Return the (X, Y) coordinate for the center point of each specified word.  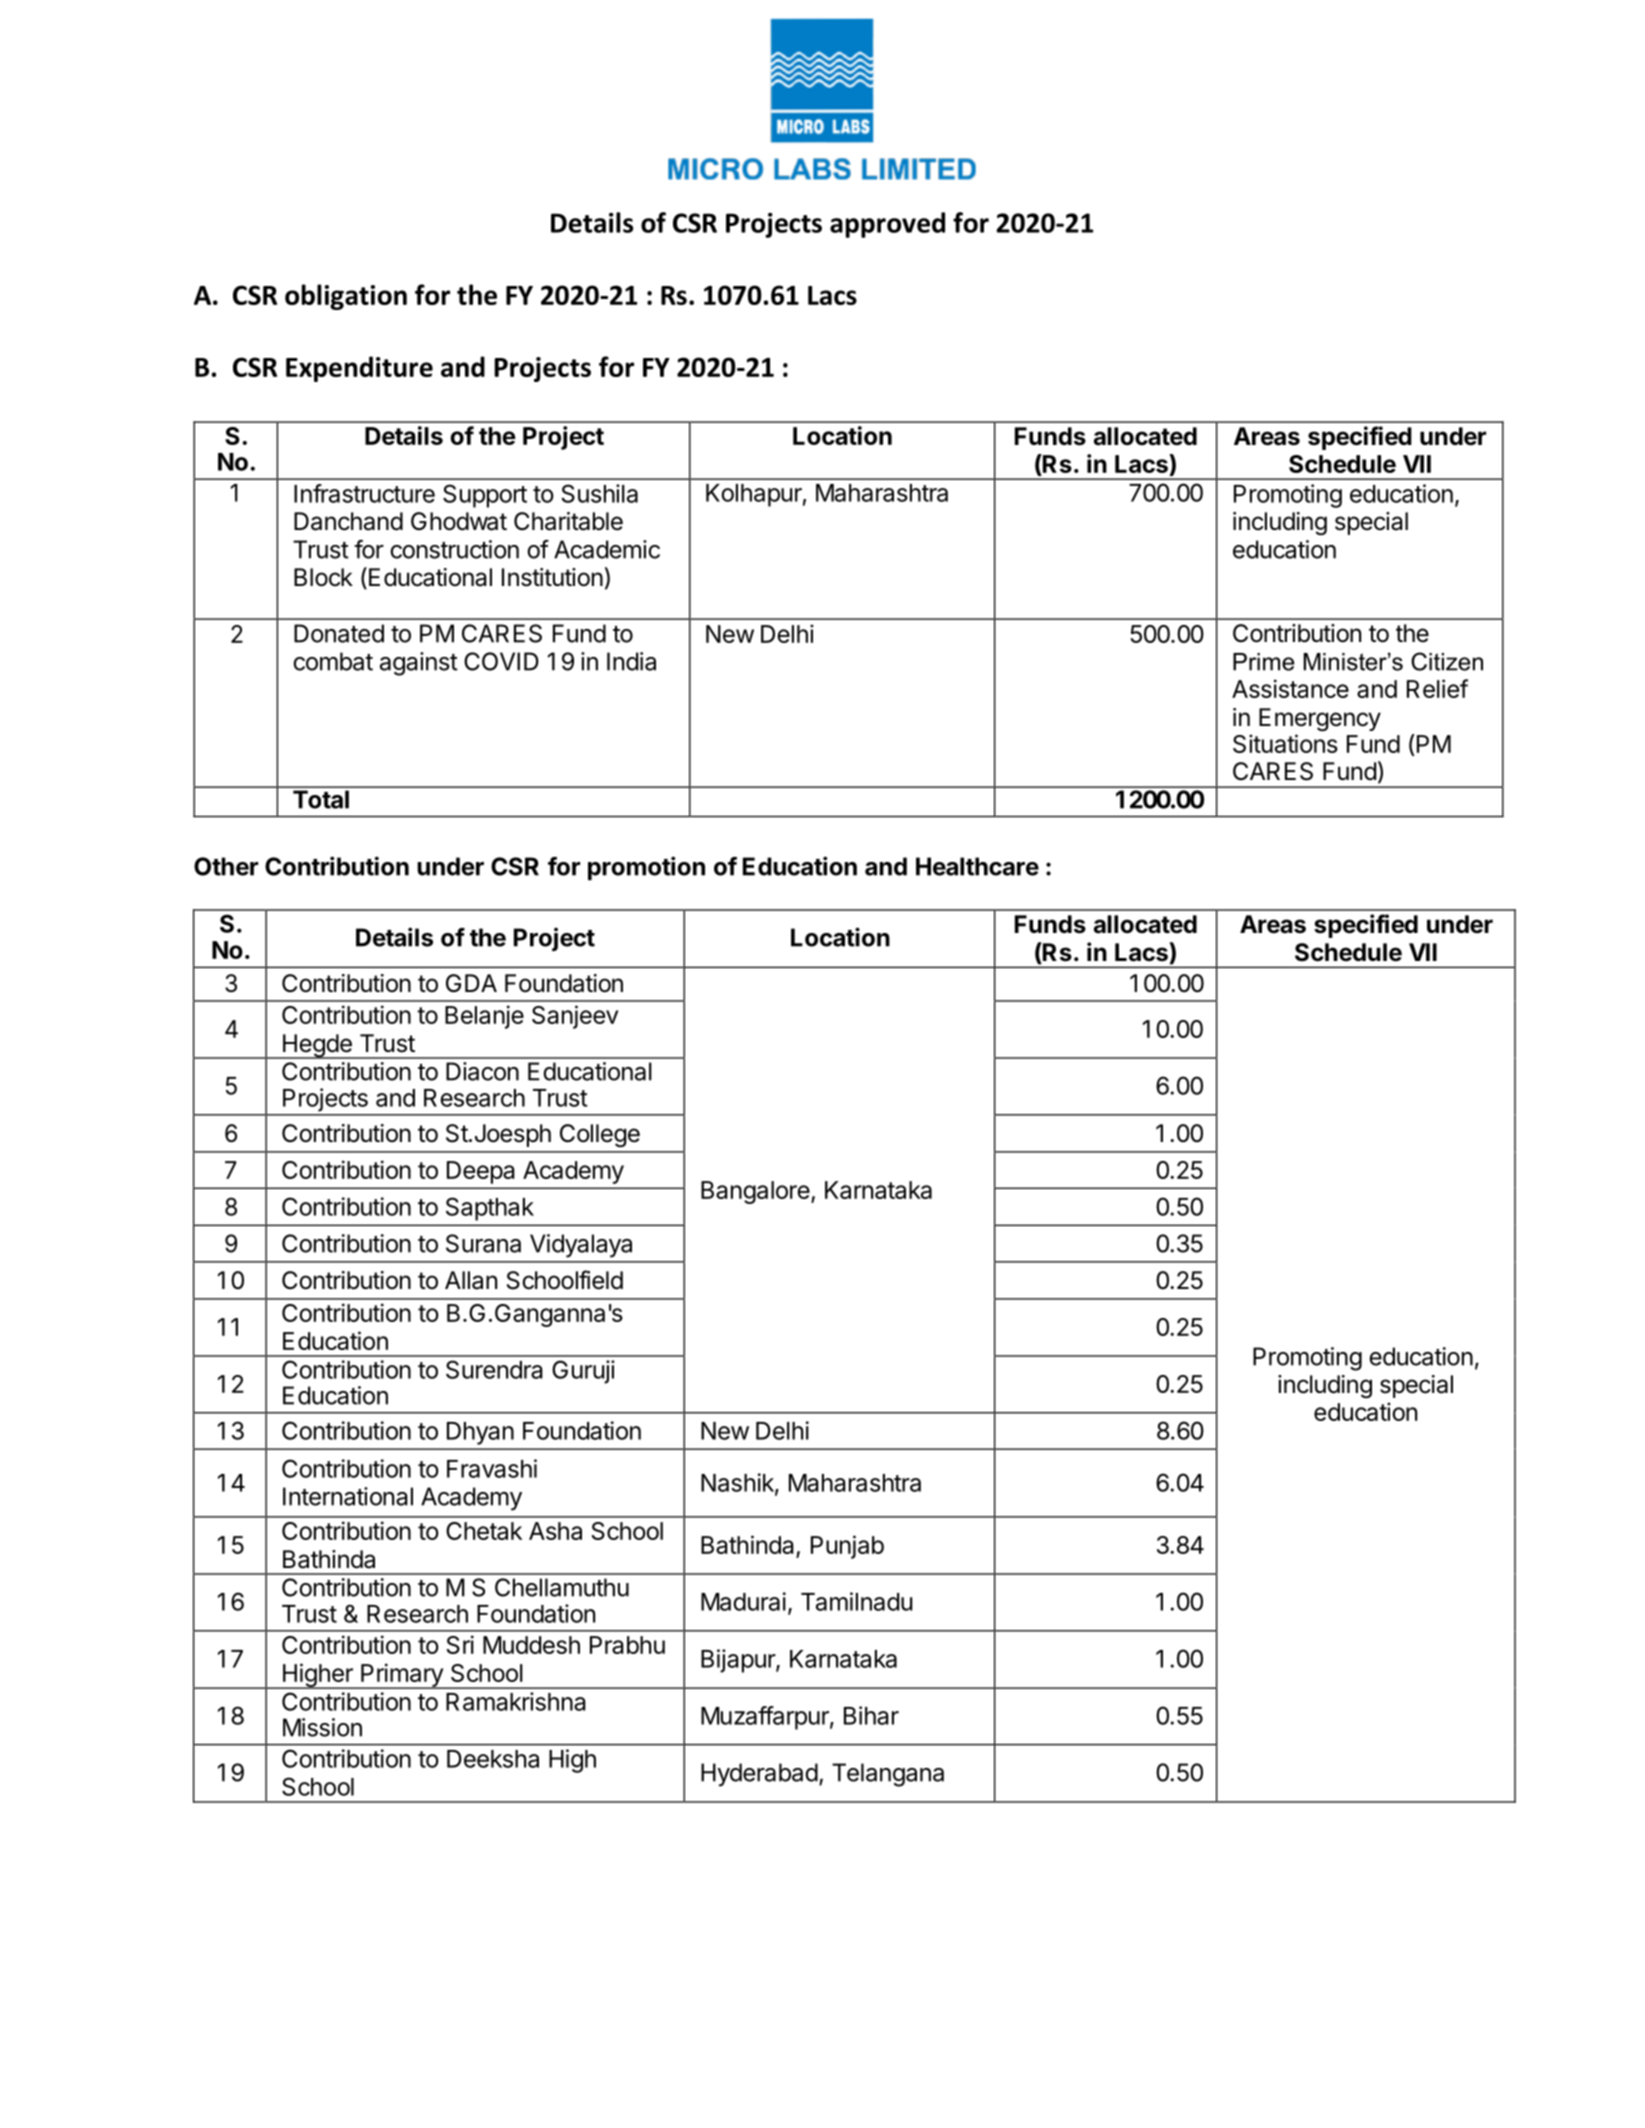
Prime (1263, 662)
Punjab (847, 1547)
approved (887, 225)
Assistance (1290, 688)
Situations (1285, 743)
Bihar (871, 1715)
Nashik (738, 1483)
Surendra (494, 1369)
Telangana (888, 1775)
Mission (322, 1727)
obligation (346, 297)
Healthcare (977, 866)
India (631, 661)
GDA (471, 983)
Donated (339, 633)
